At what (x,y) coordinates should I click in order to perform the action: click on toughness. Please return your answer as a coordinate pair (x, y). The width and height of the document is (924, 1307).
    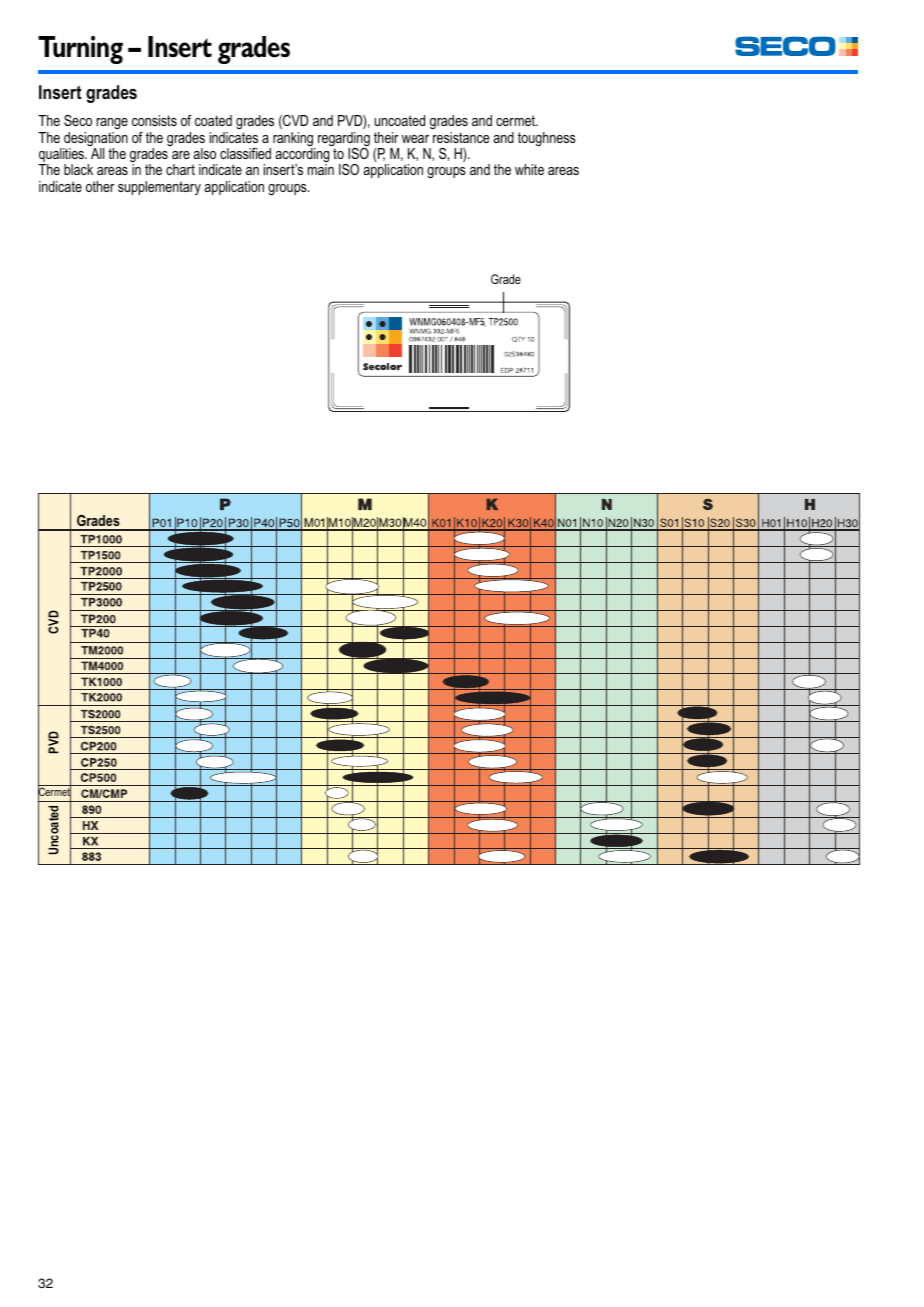
    Looking at the image, I should click on (547, 139).
